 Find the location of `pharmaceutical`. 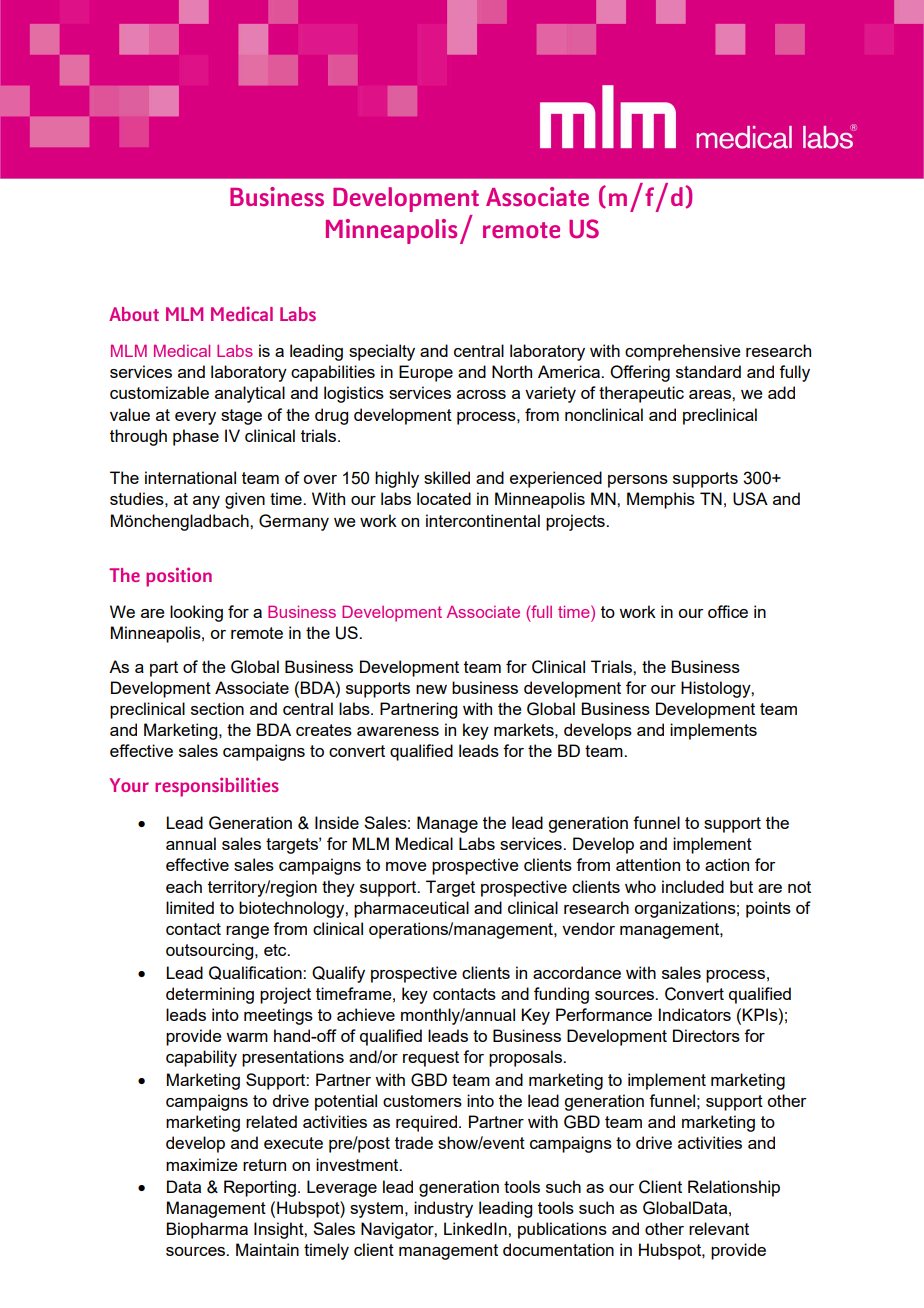

pharmaceutical is located at coordinates (411, 909).
